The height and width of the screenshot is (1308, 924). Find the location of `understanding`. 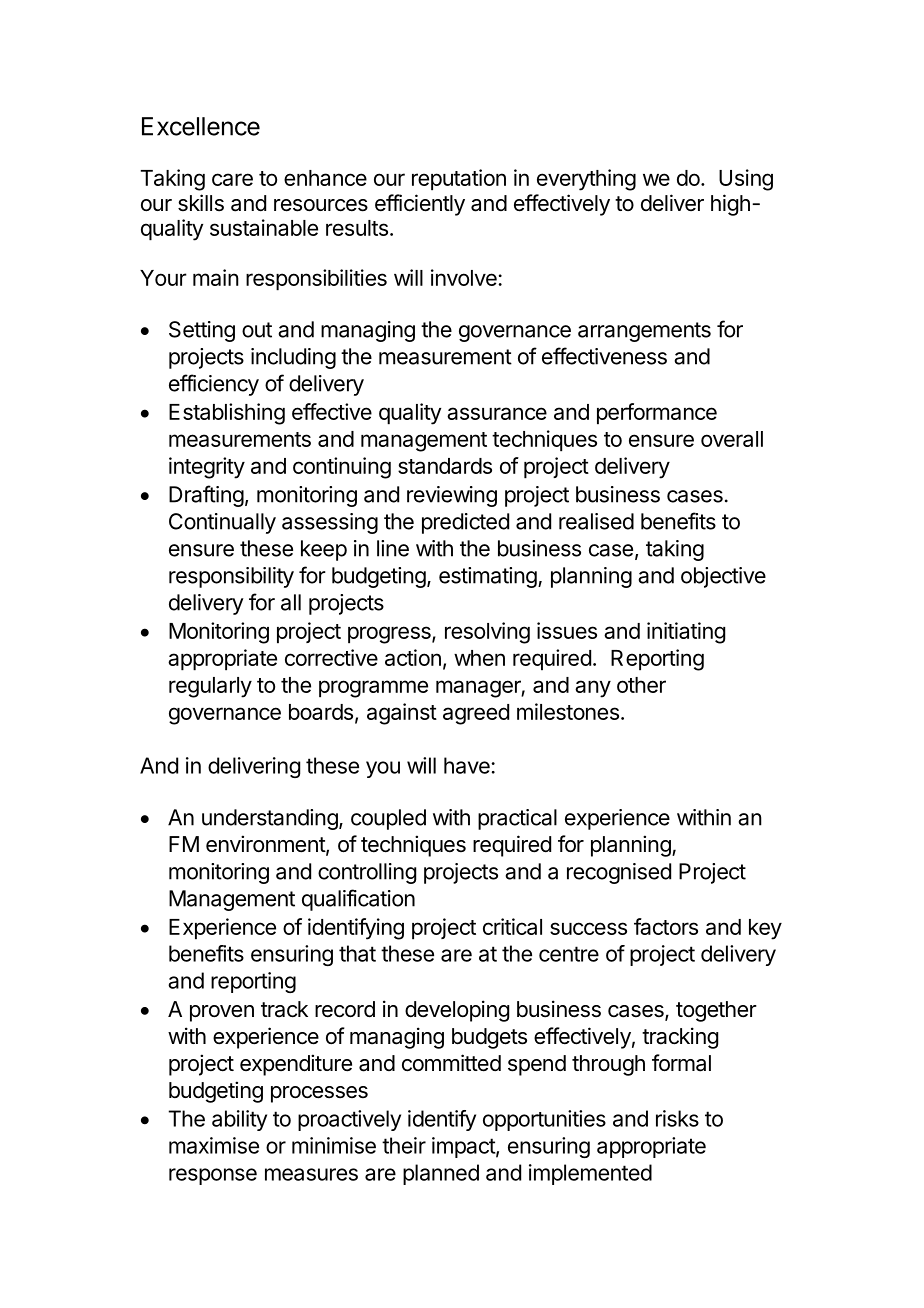

understanding is located at coordinates (270, 819).
